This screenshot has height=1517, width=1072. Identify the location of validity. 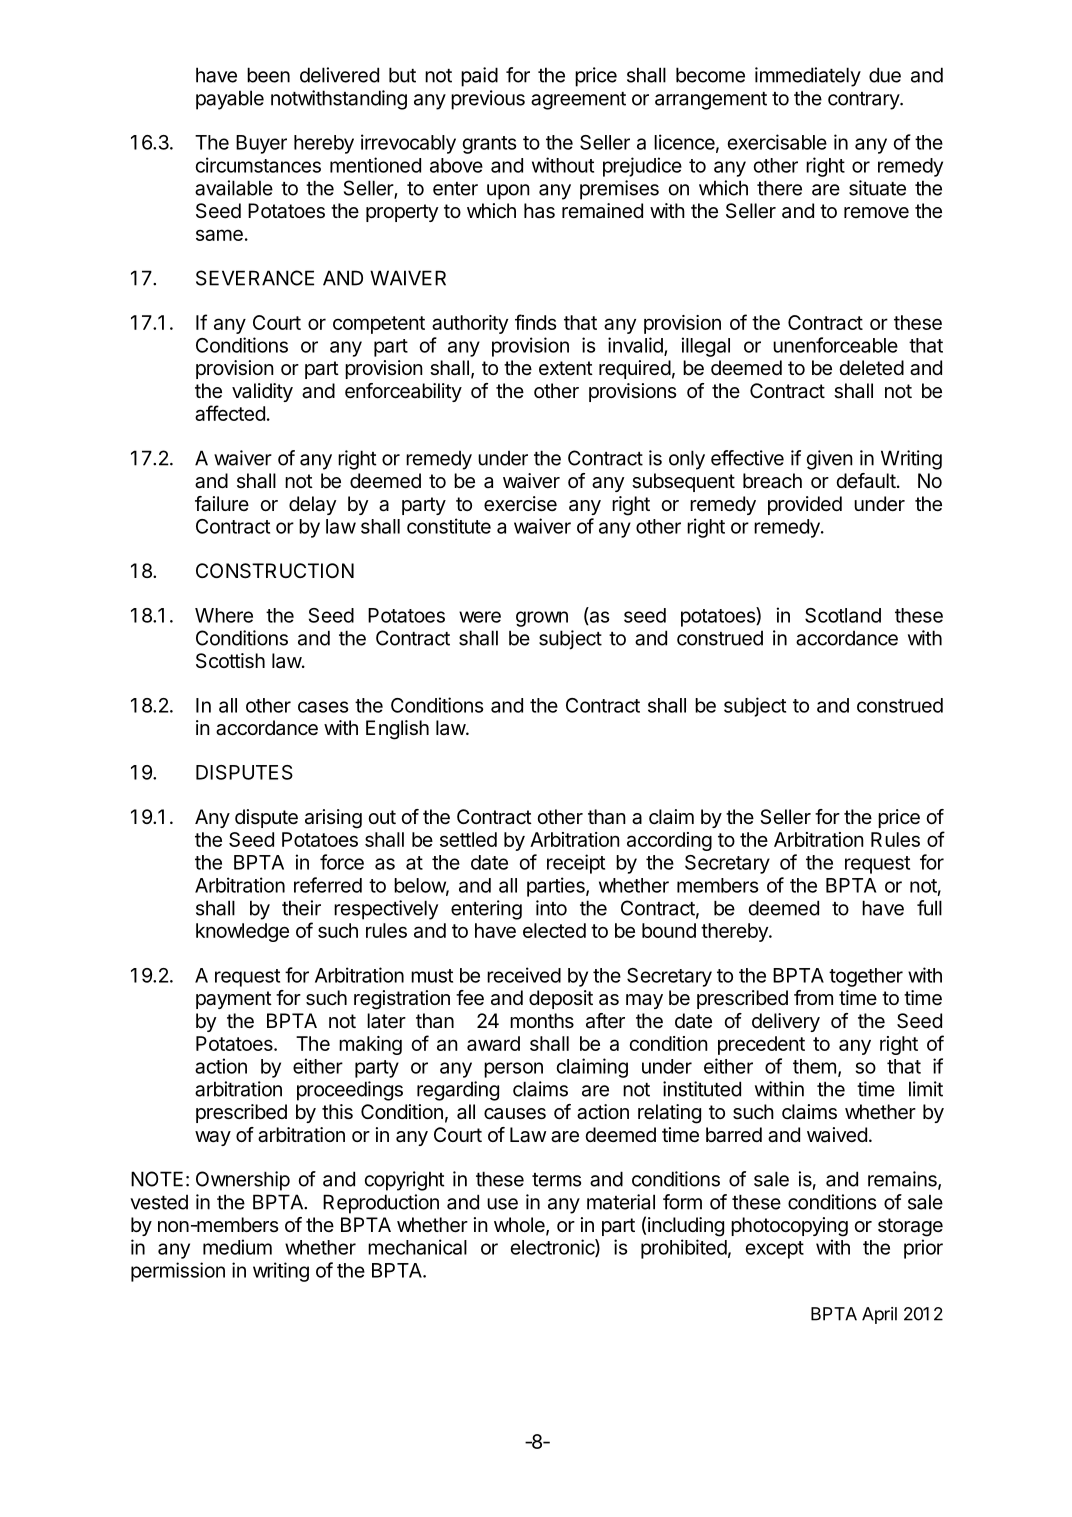
(262, 392).
